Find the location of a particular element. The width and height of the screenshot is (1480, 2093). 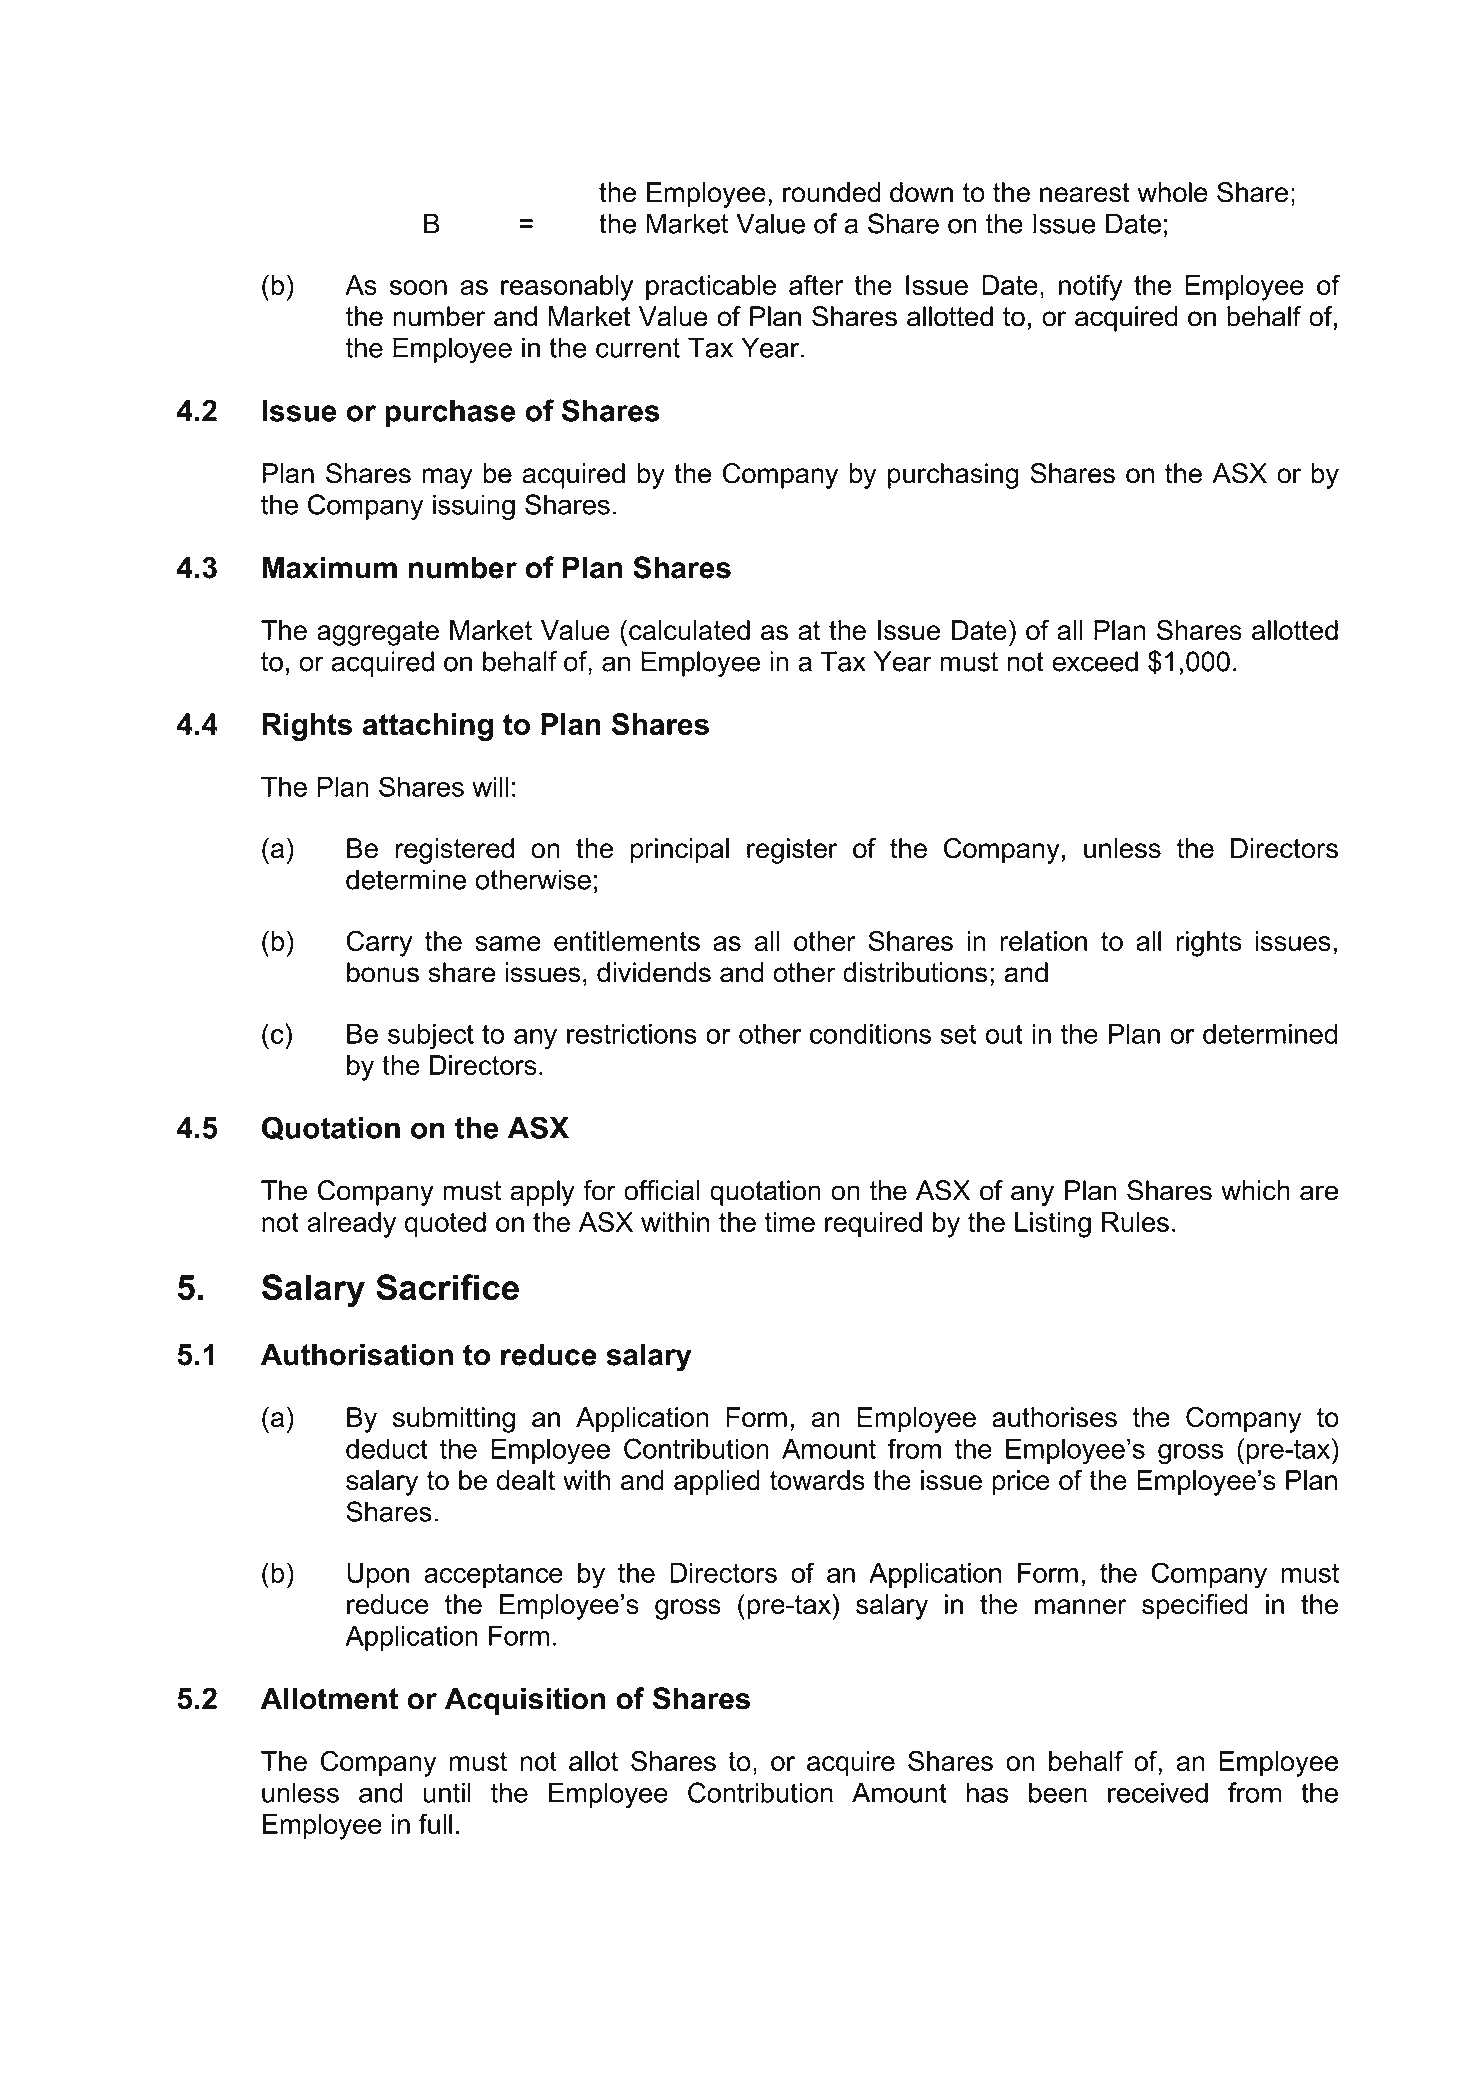

subject is located at coordinates (431, 1037).
